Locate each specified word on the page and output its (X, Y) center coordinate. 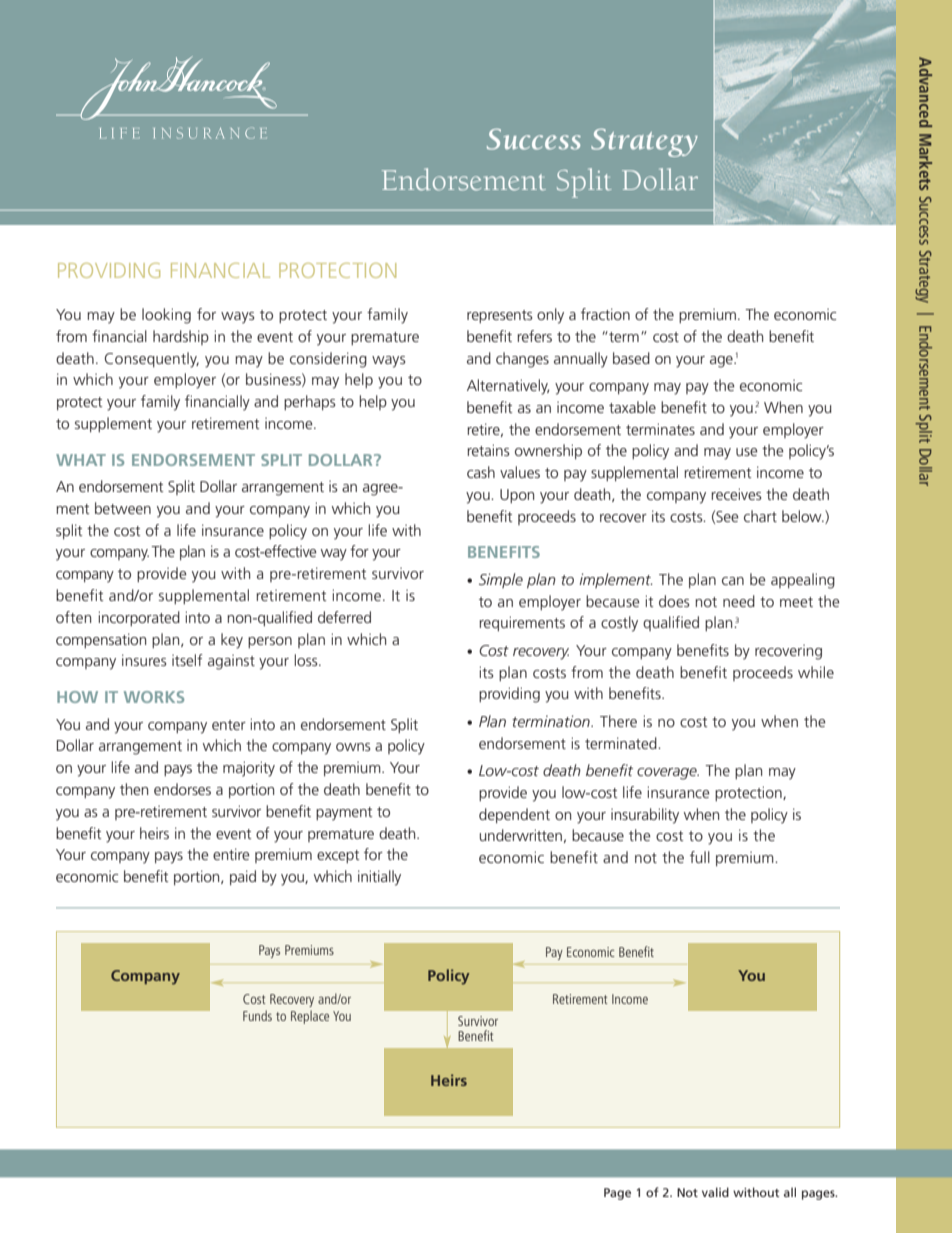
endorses (182, 789)
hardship (181, 337)
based (631, 358)
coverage (668, 774)
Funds (257, 1015)
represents (500, 316)
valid (715, 1192)
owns (353, 747)
